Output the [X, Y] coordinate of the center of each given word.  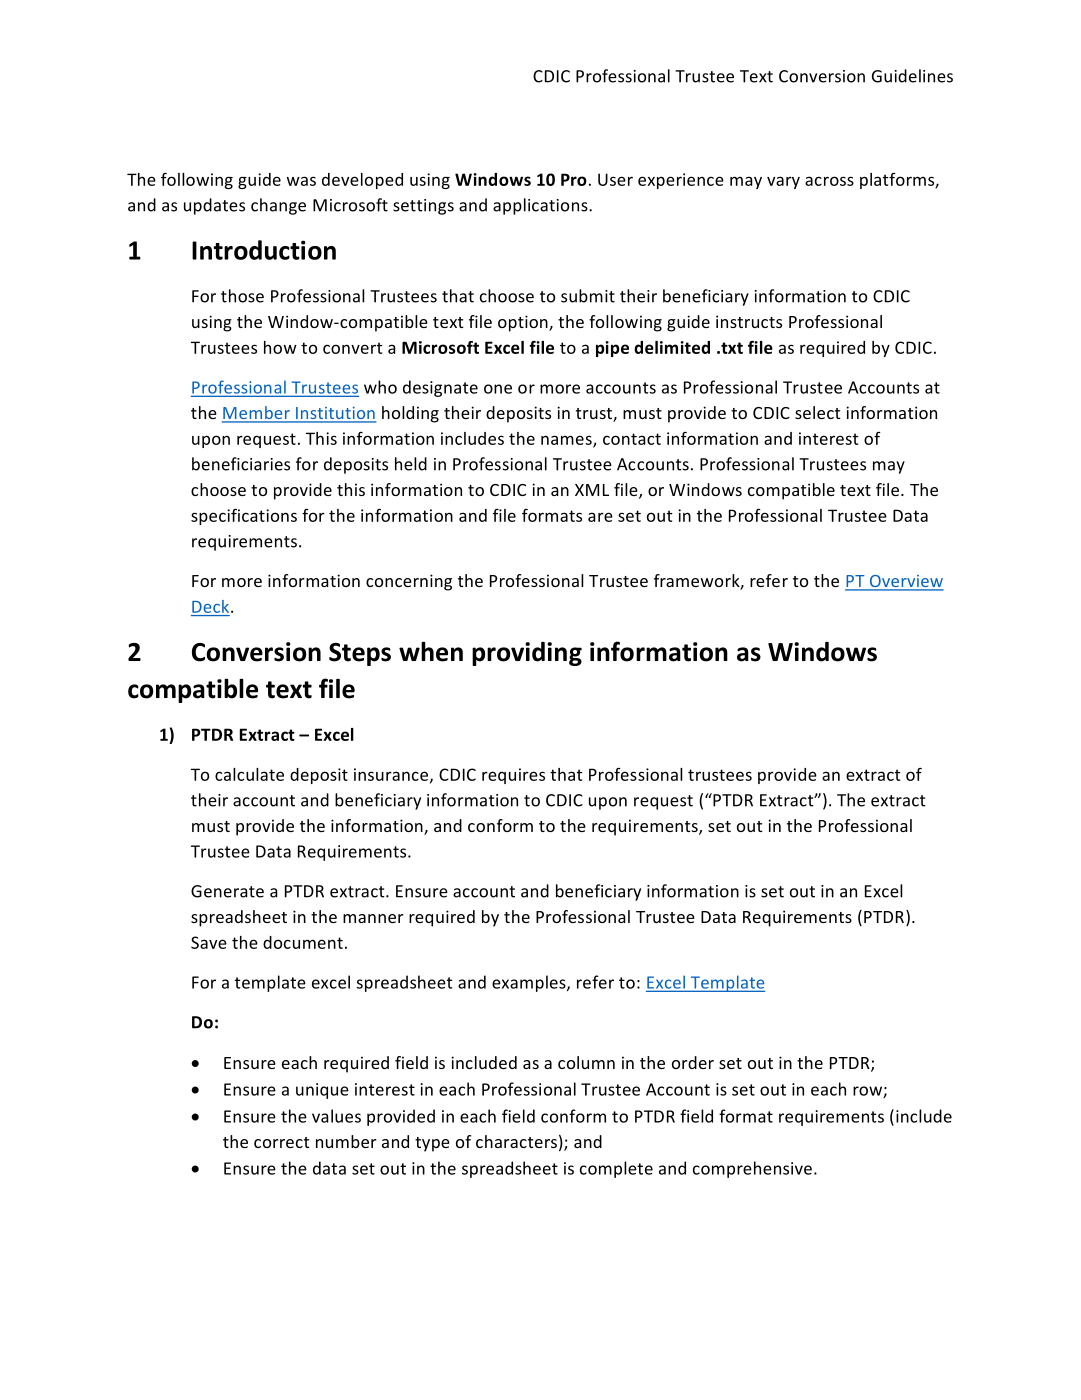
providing [527, 654]
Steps [360, 654]
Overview [905, 582]
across [829, 181]
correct [281, 1142]
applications [541, 206]
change [278, 206]
